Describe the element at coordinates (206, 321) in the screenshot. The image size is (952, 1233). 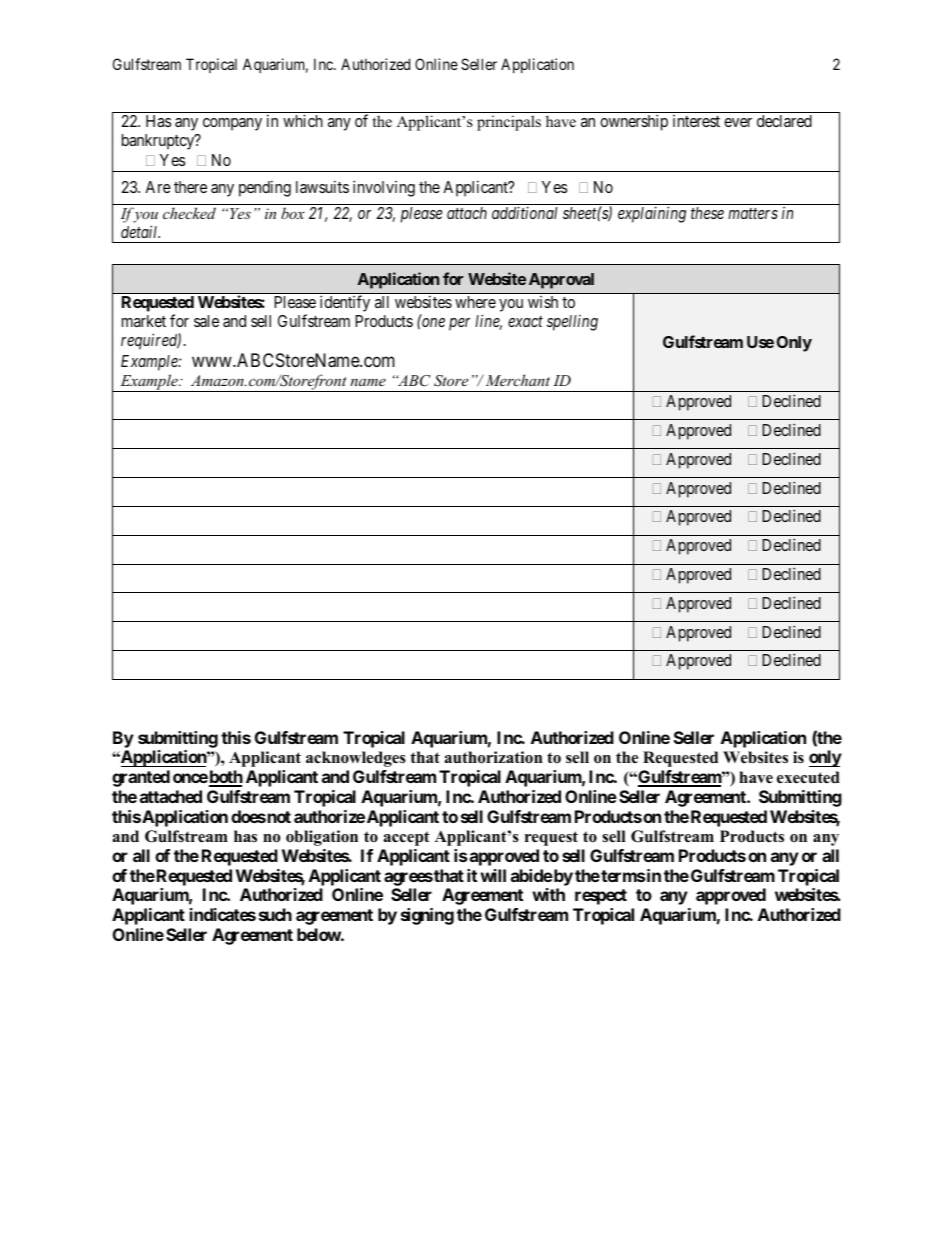
I see `sale` at that location.
